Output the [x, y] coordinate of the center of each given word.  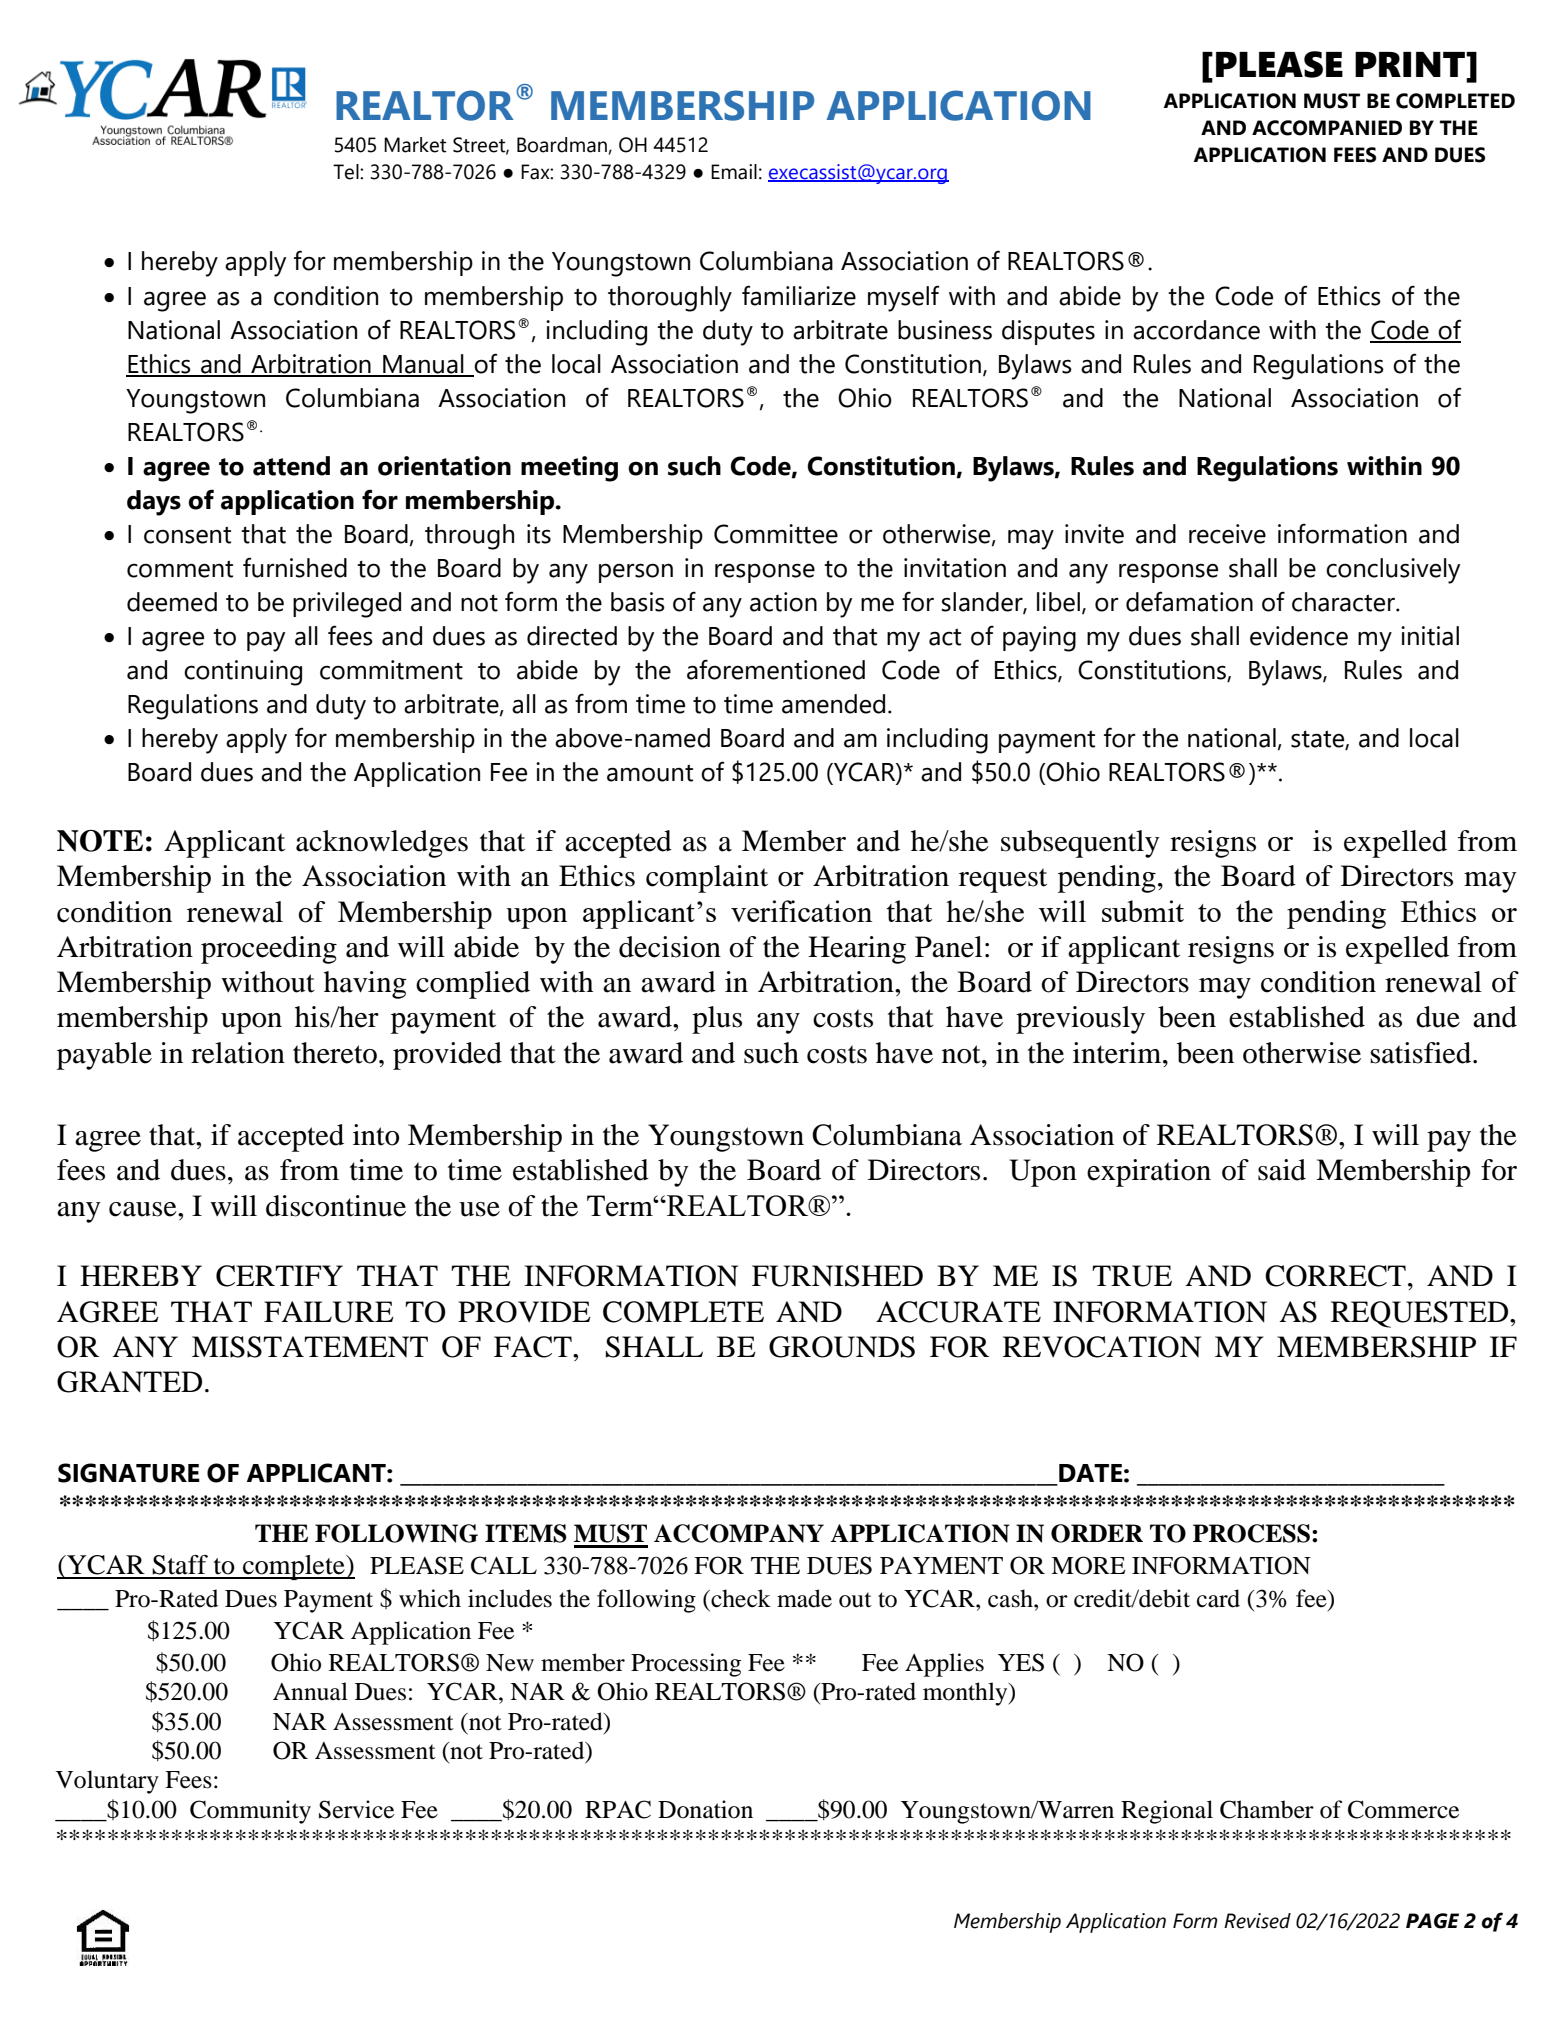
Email [734, 172]
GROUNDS [842, 1347]
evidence [1299, 636]
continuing [243, 673]
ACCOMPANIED [1327, 128]
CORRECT [1335, 1276]
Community [250, 1812]
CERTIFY [279, 1276]
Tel [347, 172]
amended [833, 704]
